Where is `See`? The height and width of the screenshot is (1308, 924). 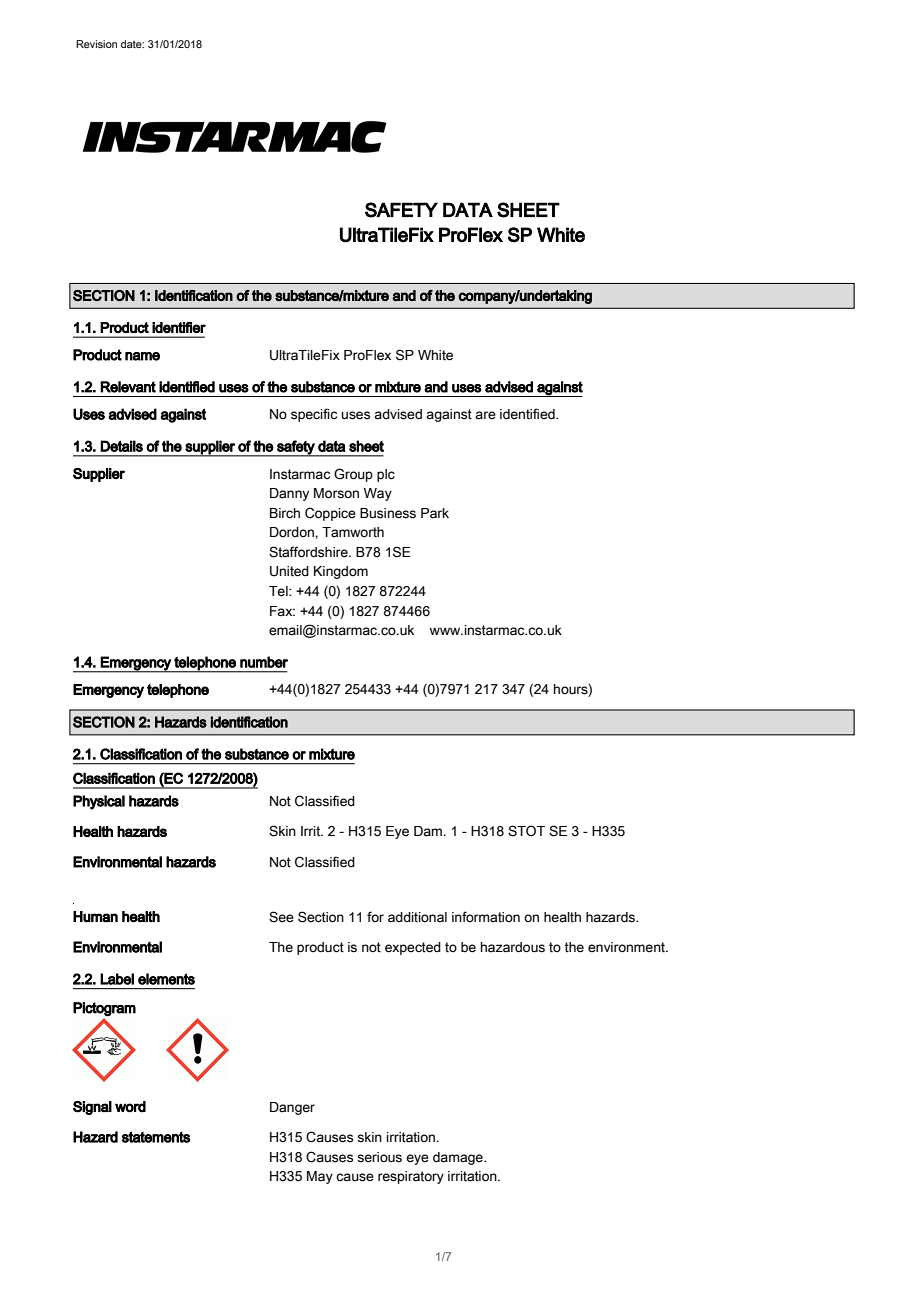 See is located at coordinates (281, 917).
